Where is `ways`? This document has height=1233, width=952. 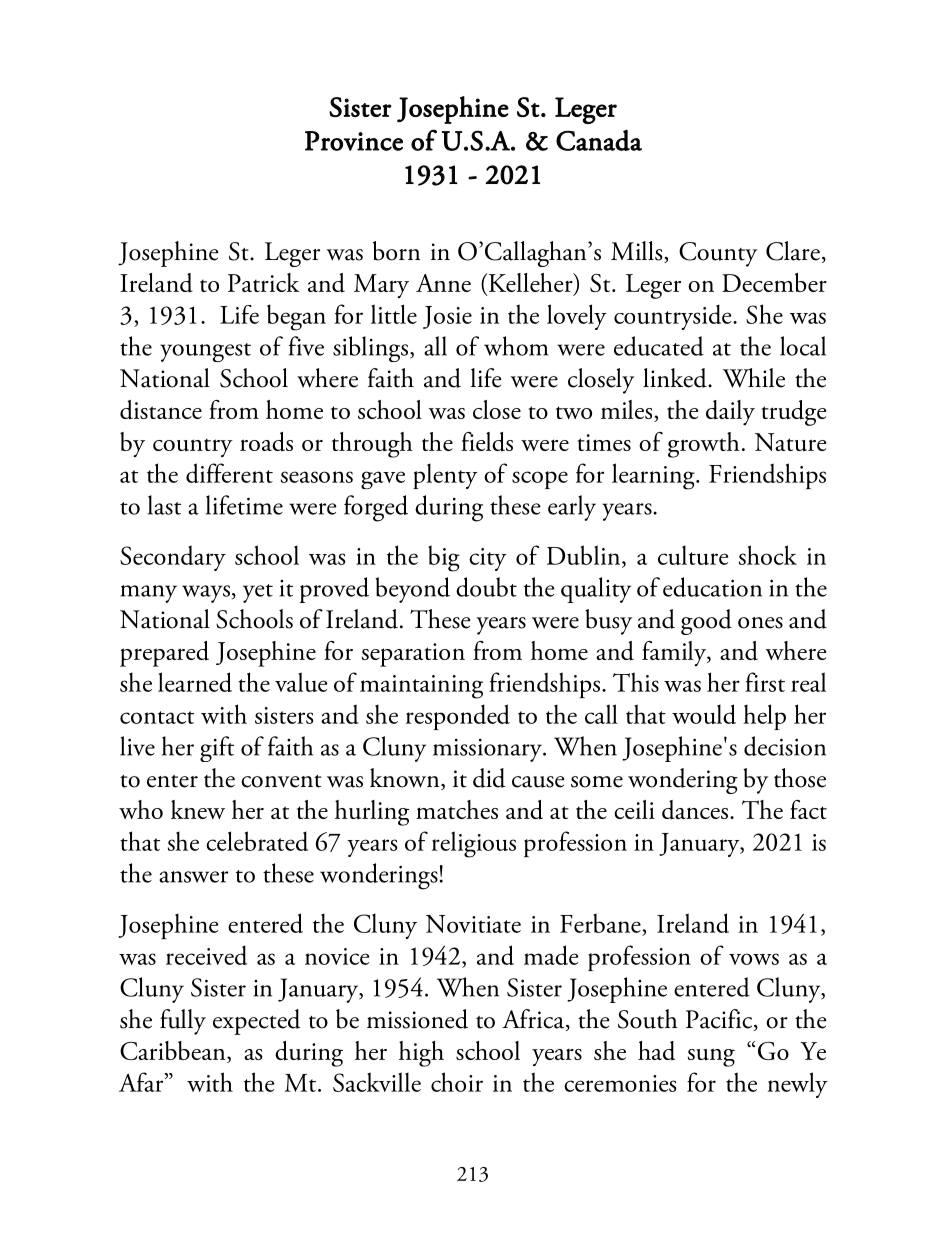
ways is located at coordinates (206, 594).
